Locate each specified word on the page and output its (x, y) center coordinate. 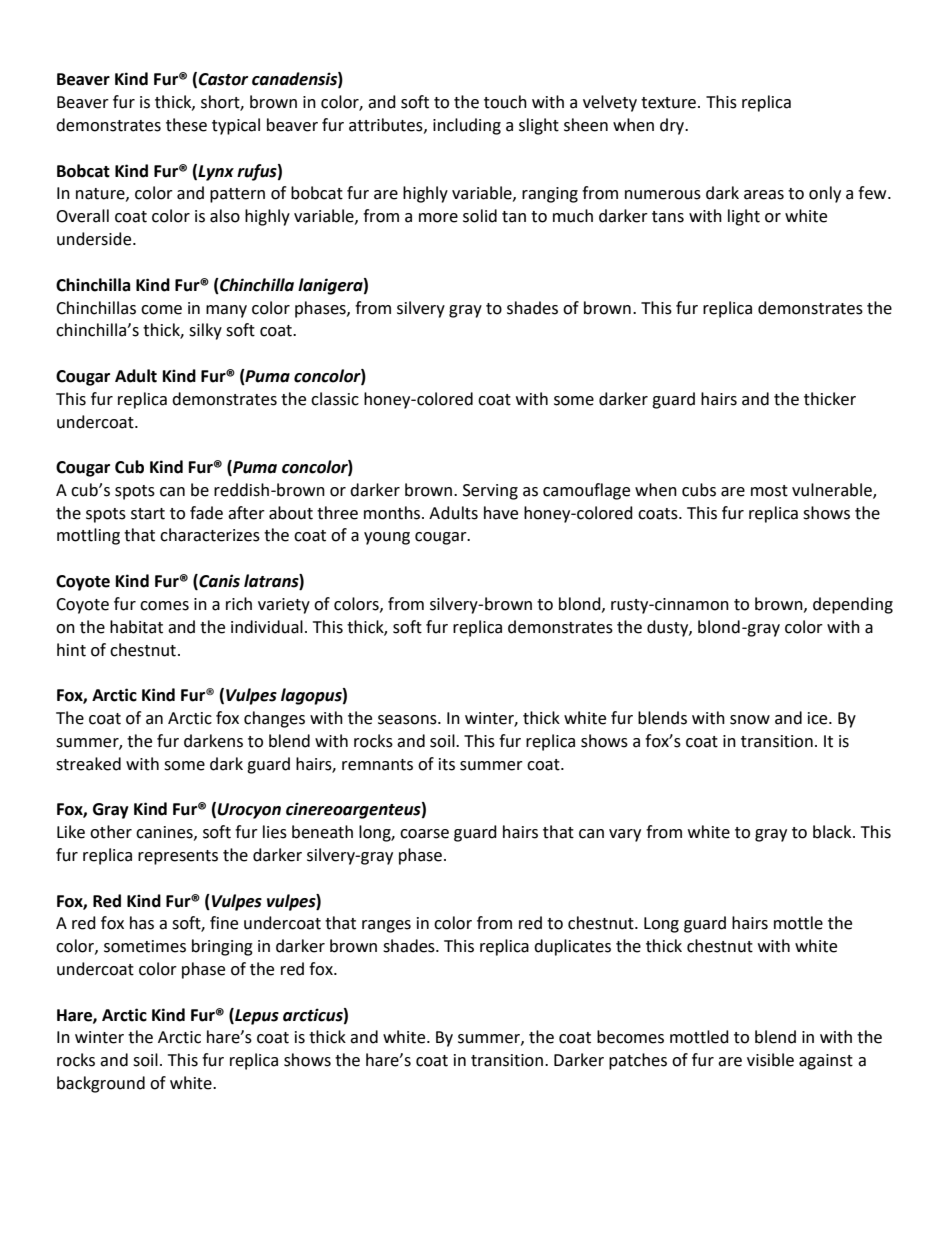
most (769, 491)
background (101, 1084)
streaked (88, 764)
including (467, 126)
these (186, 125)
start (148, 514)
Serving (490, 492)
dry (673, 126)
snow (750, 720)
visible (770, 1060)
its (447, 764)
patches (638, 1061)
